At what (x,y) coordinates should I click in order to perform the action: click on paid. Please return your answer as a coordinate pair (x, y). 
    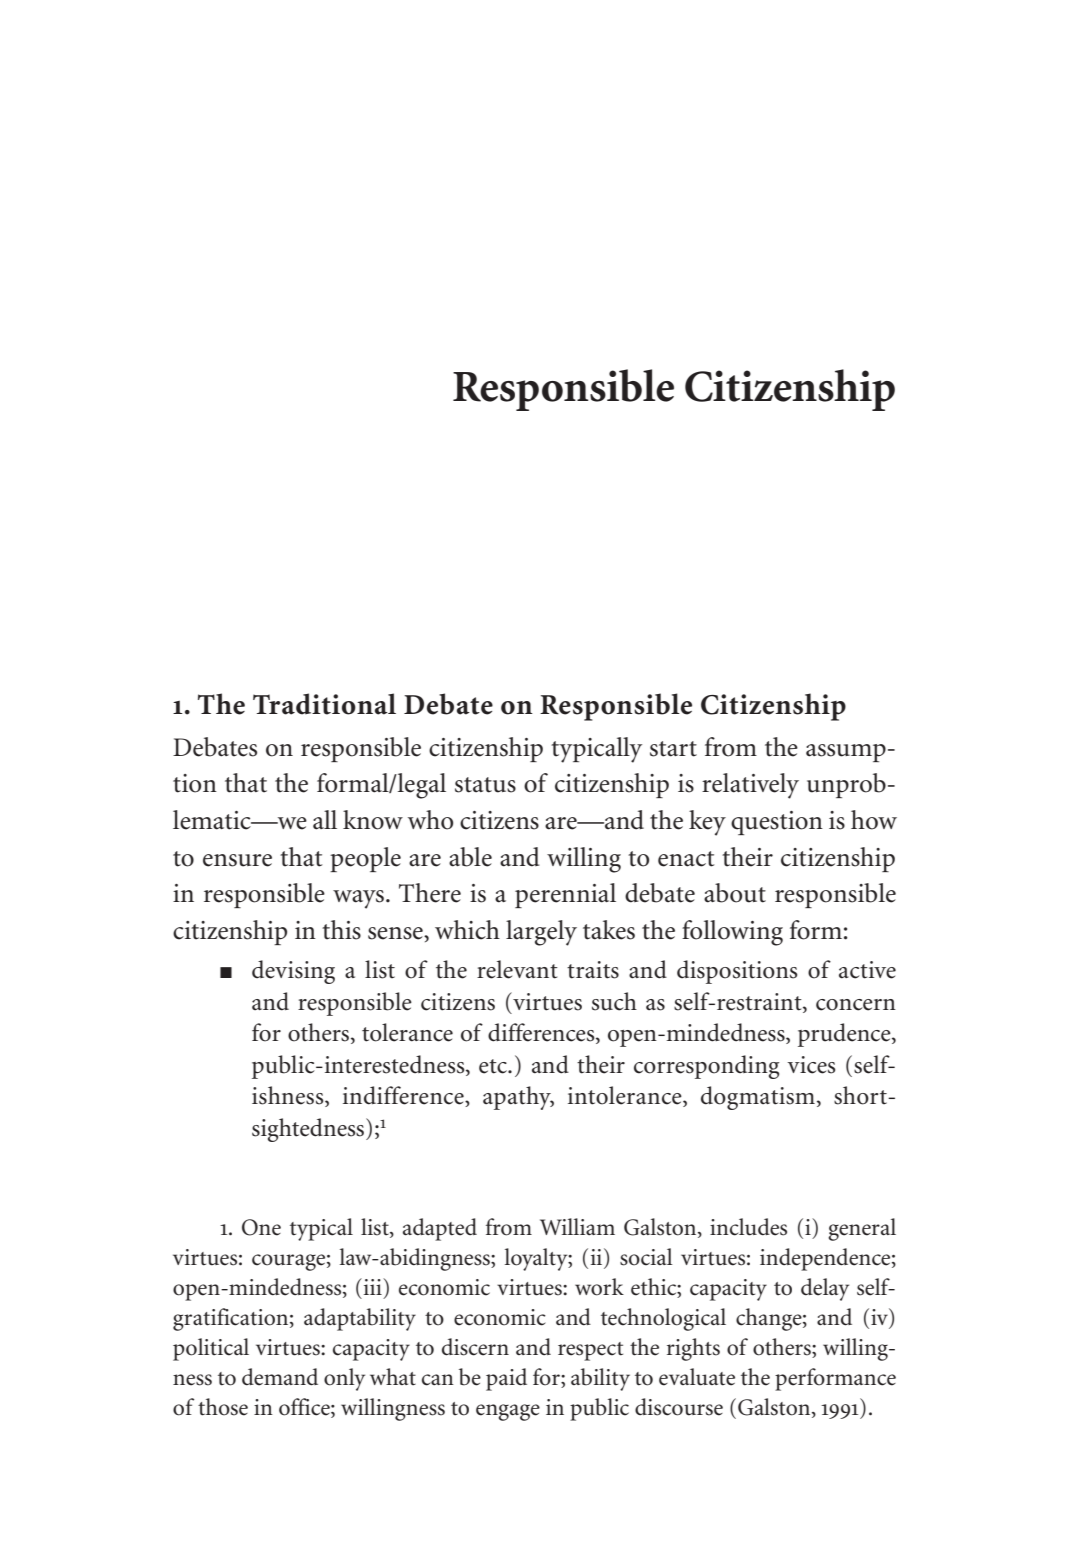
    Looking at the image, I should click on (506, 1379).
